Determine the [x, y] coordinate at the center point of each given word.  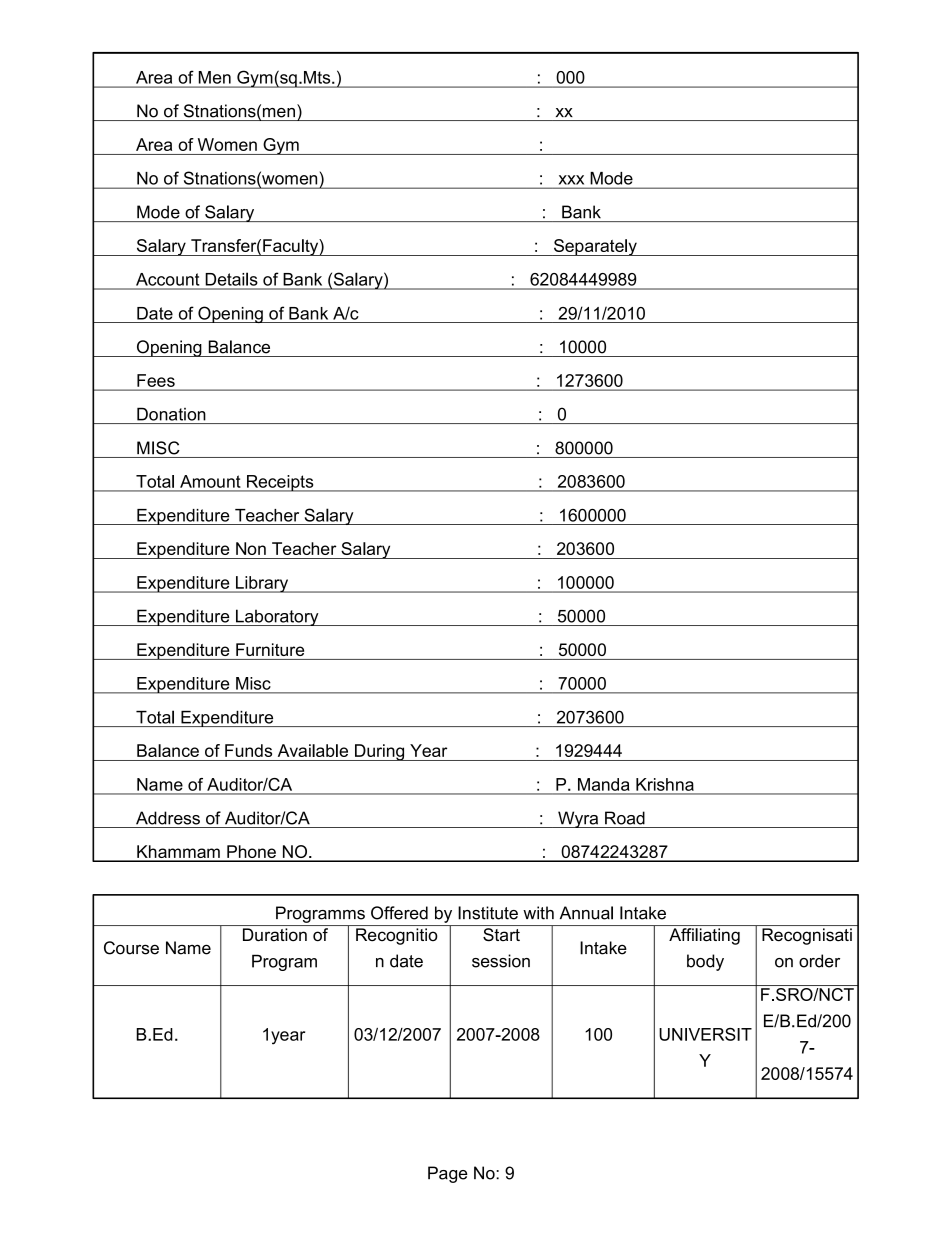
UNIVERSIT [705, 1034]
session [501, 961]
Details [231, 279]
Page [448, 1174]
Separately [595, 247]
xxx [571, 180]
